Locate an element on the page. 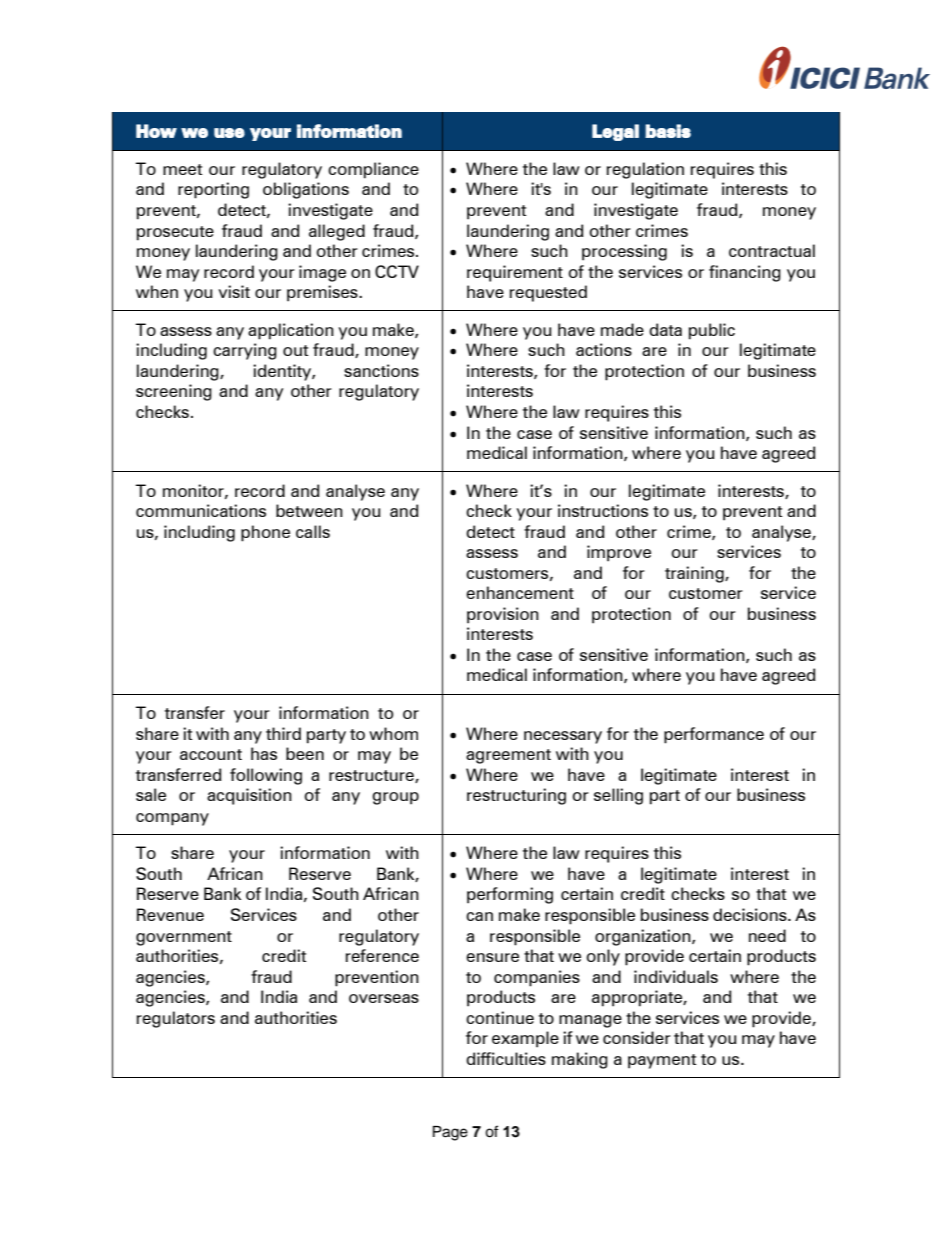  regulators is located at coordinates (176, 1019).
